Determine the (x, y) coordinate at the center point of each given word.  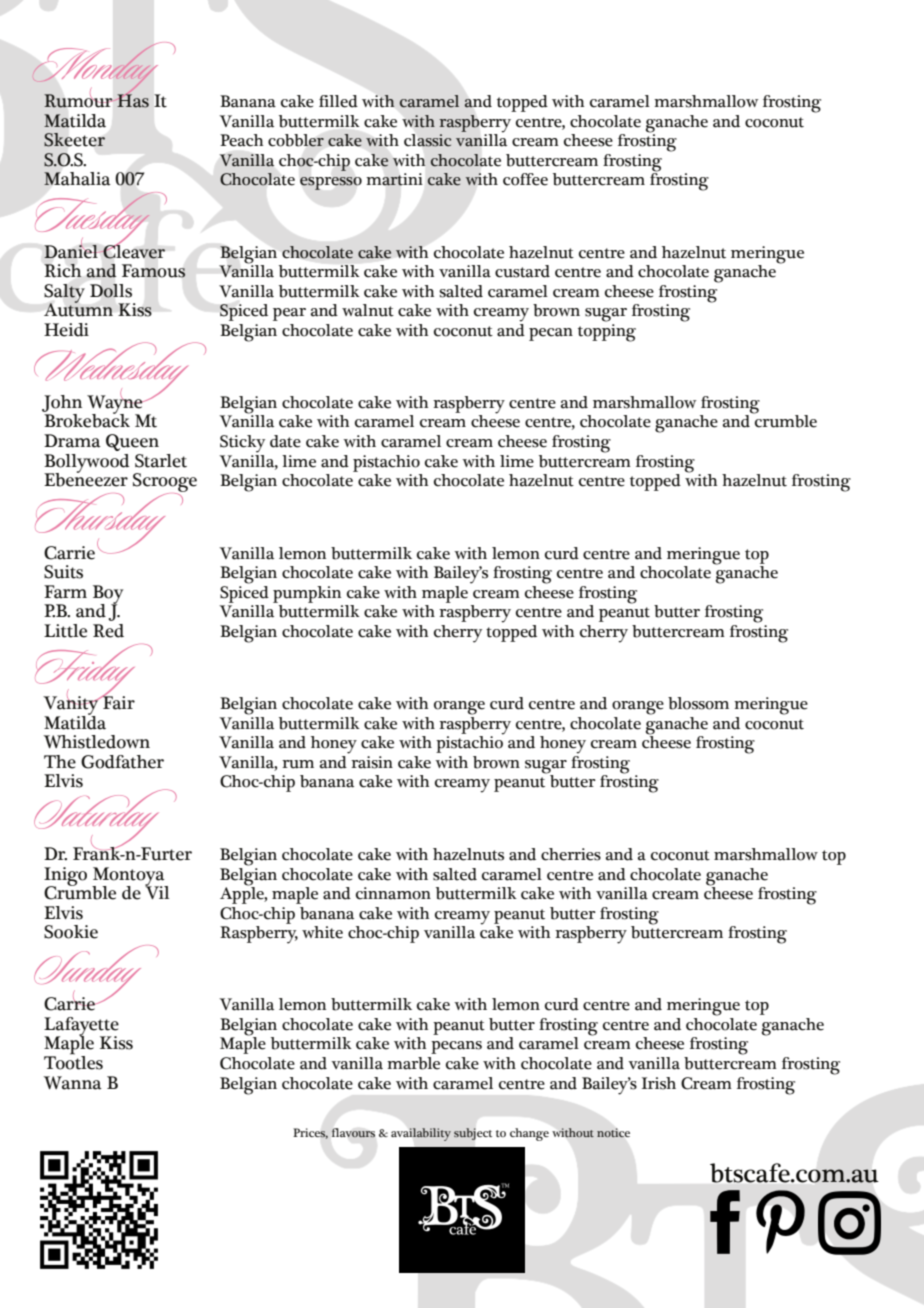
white (322, 932)
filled (338, 101)
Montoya (129, 877)
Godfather (122, 762)
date (285, 441)
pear (289, 314)
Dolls (111, 291)
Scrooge (165, 483)
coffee (525, 179)
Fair (118, 702)
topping (607, 333)
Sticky (242, 444)
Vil (157, 891)
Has (133, 101)
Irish (659, 1083)
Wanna (73, 1083)
